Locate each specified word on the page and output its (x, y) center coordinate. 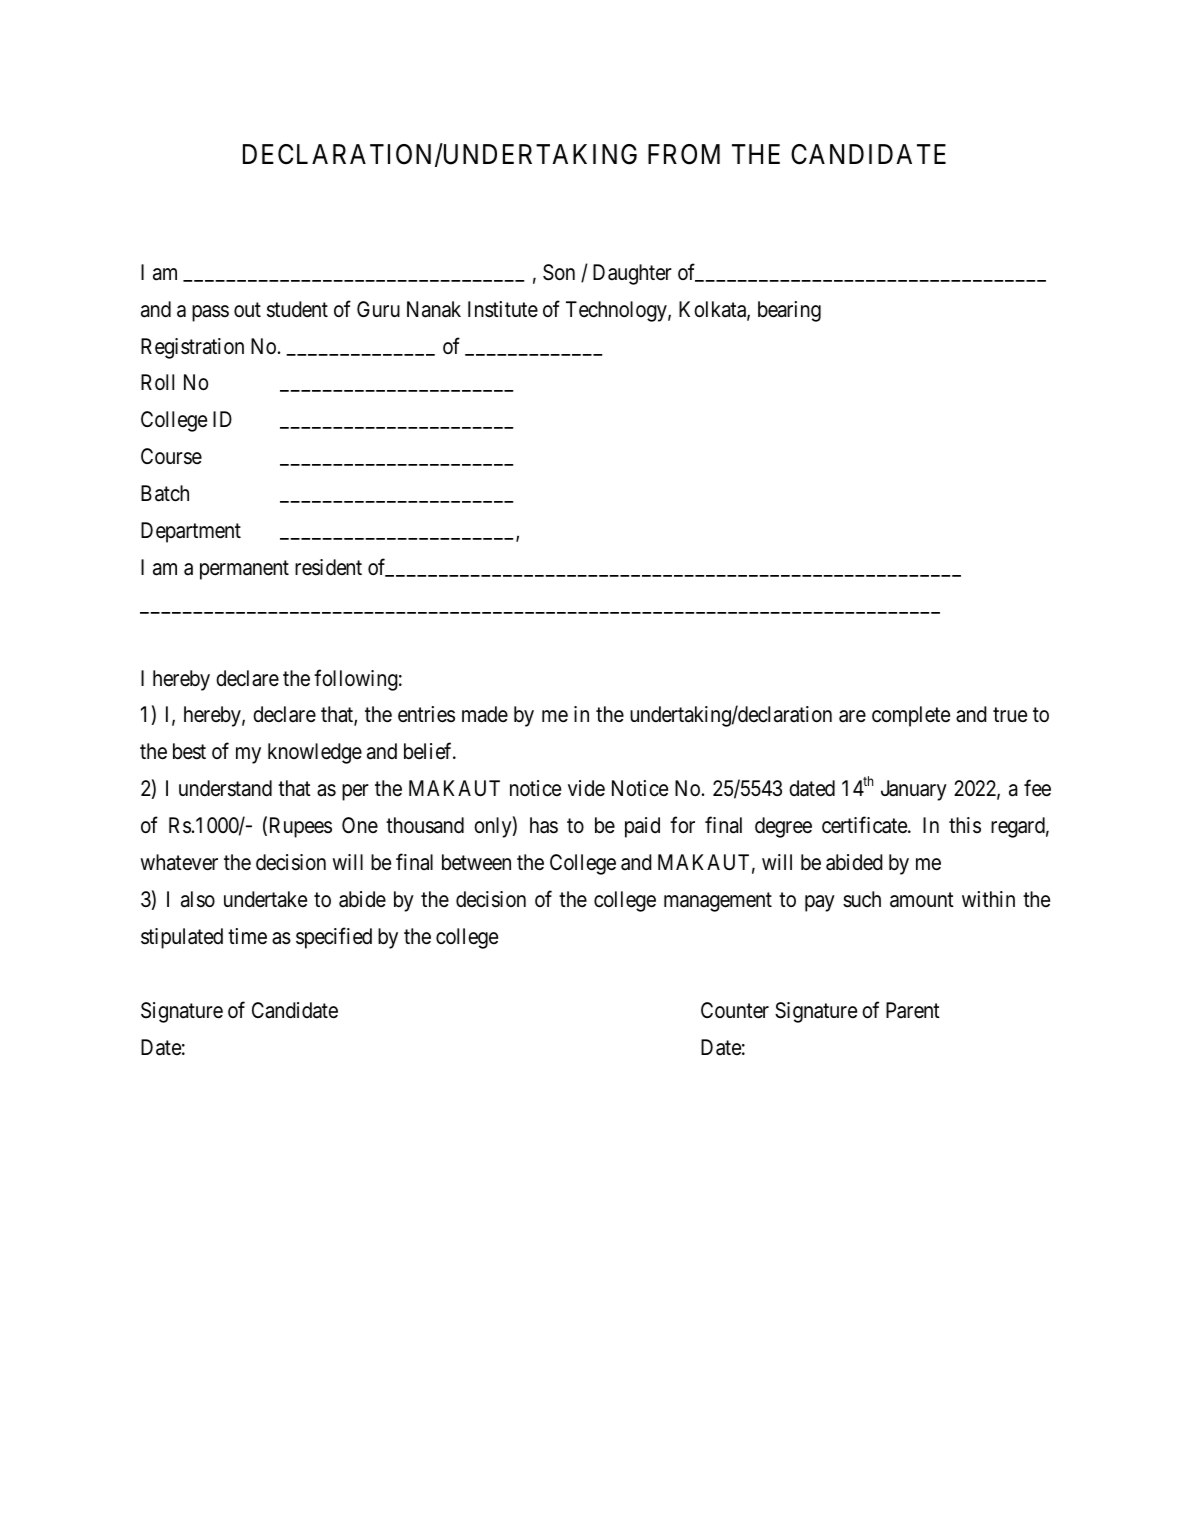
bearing (789, 311)
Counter (735, 1010)
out (247, 309)
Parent (913, 1010)
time (247, 936)
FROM (684, 154)
